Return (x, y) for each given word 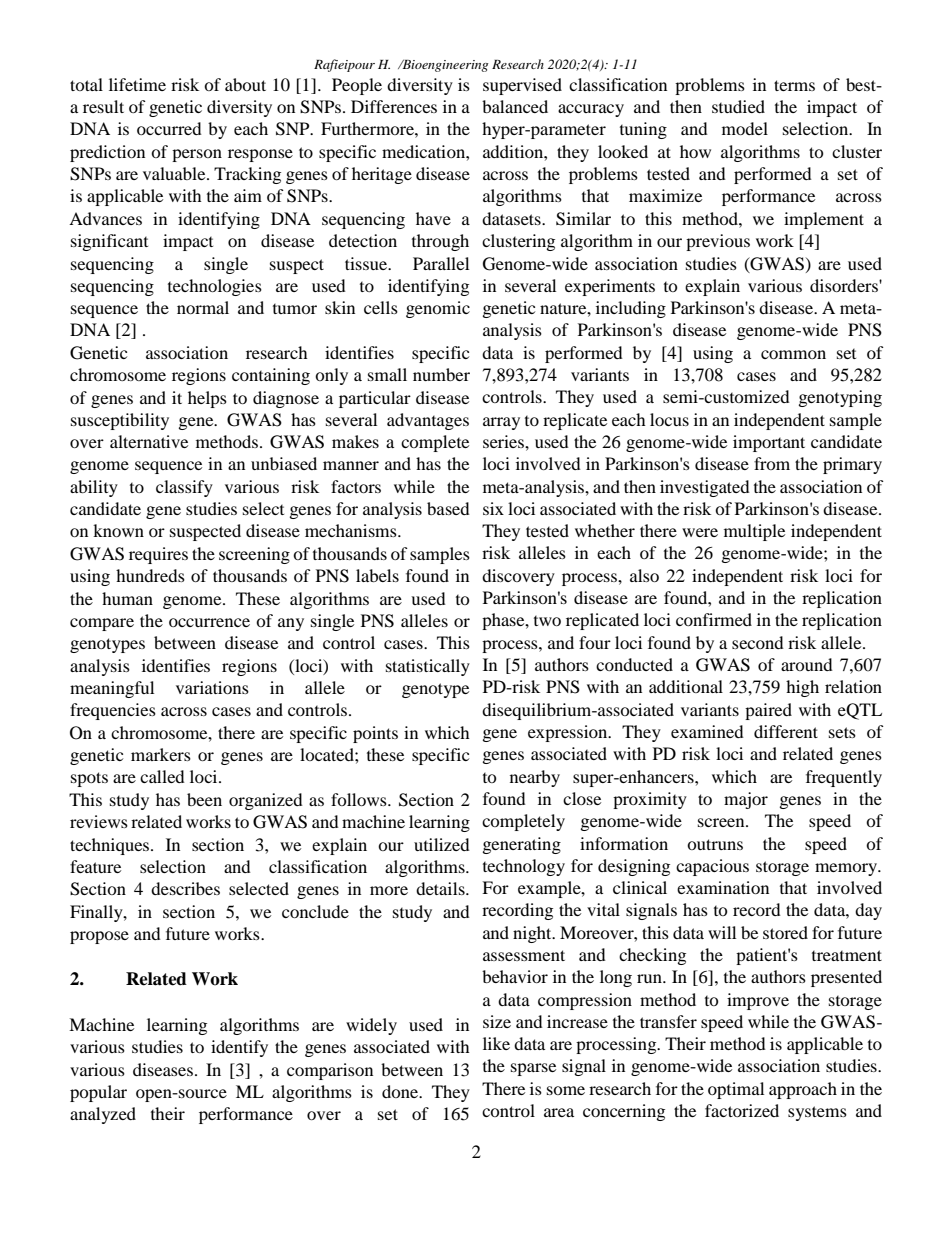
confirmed (714, 619)
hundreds (150, 575)
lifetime (137, 84)
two (547, 621)
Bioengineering (444, 66)
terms (794, 85)
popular (98, 1093)
